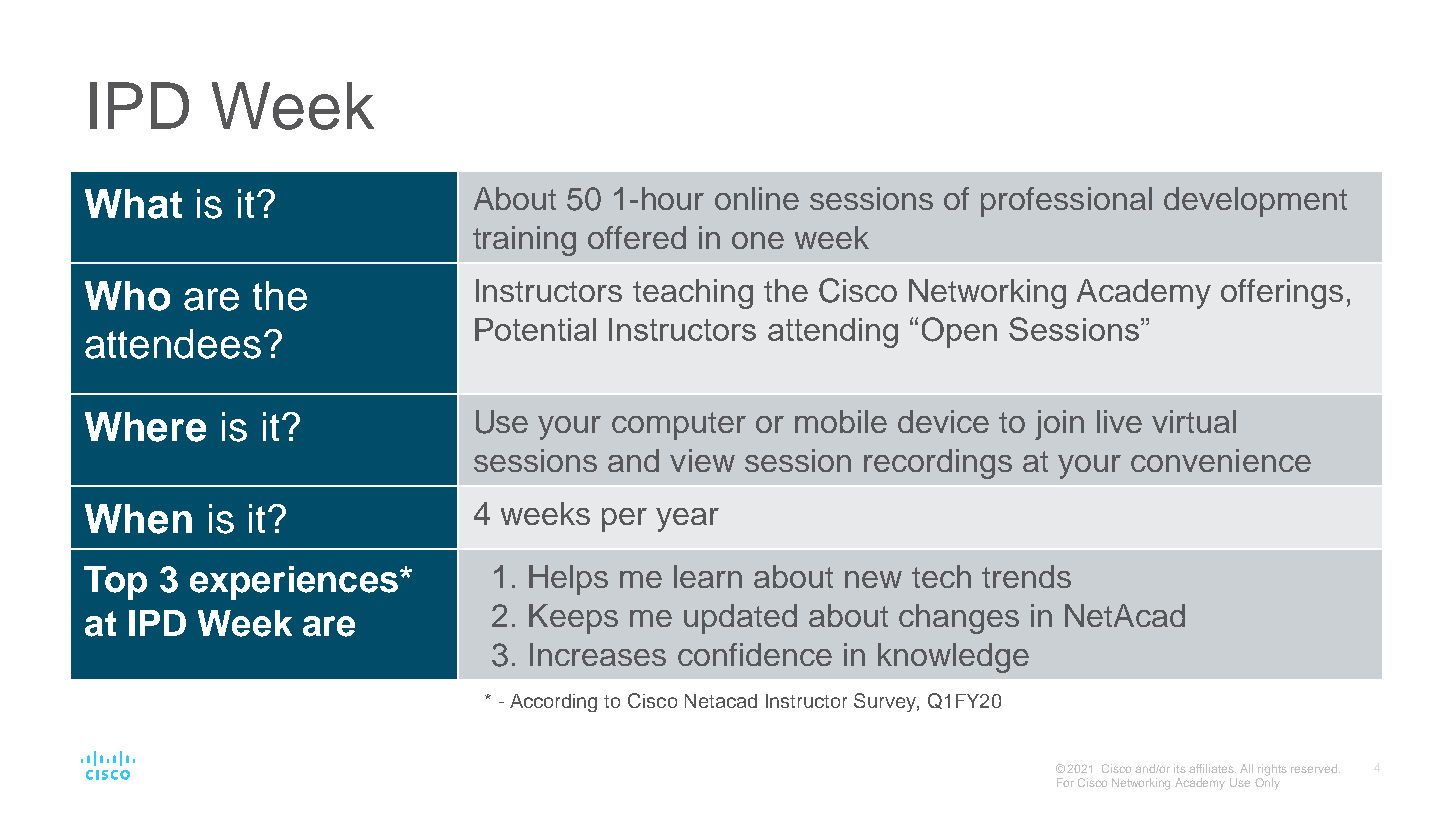 Image resolution: width=1456 pixels, height=819 pixels. Describe the element at coordinates (1221, 460) in the page. I see `convenience` at that location.
